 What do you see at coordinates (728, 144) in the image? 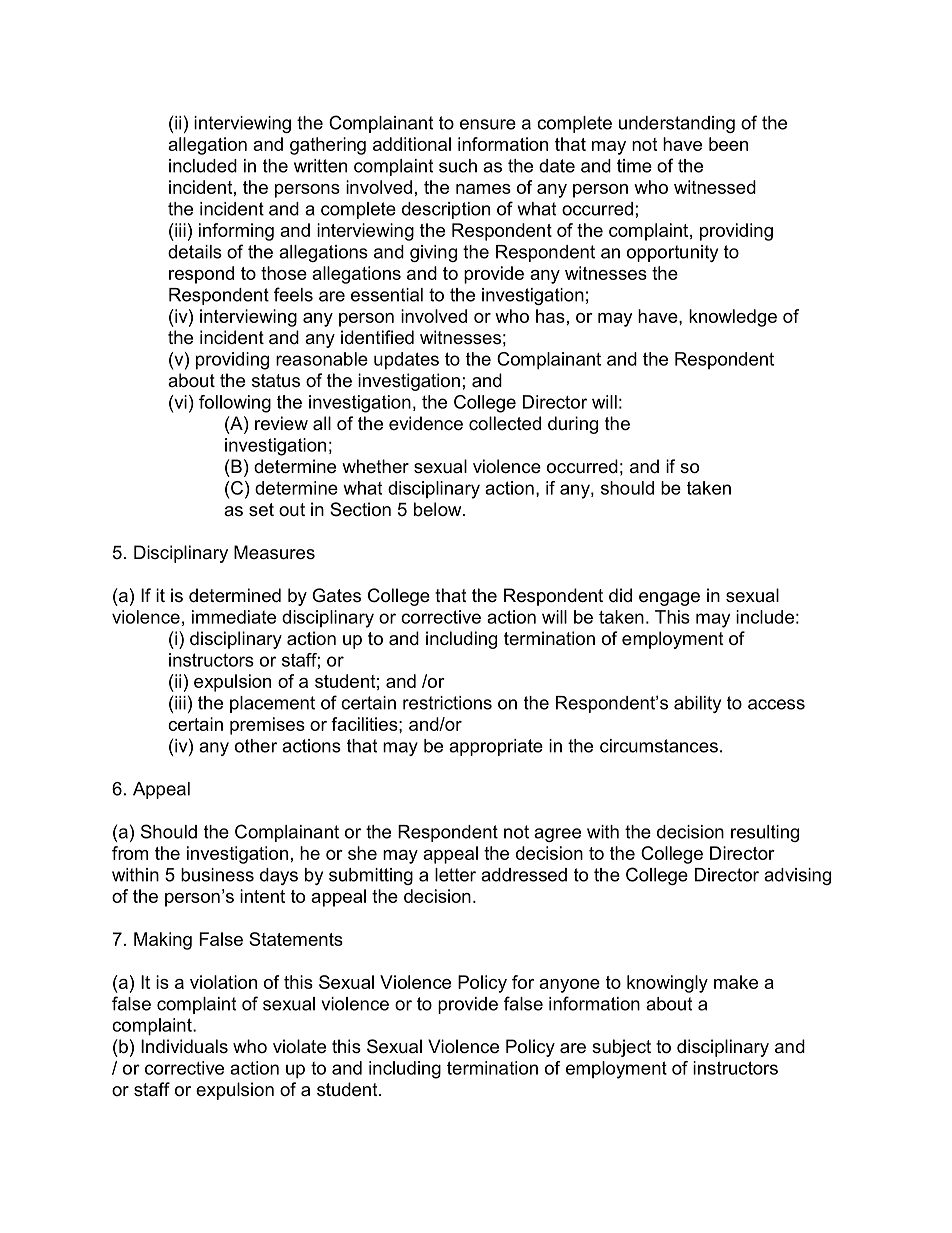
I see `been` at bounding box center [728, 144].
